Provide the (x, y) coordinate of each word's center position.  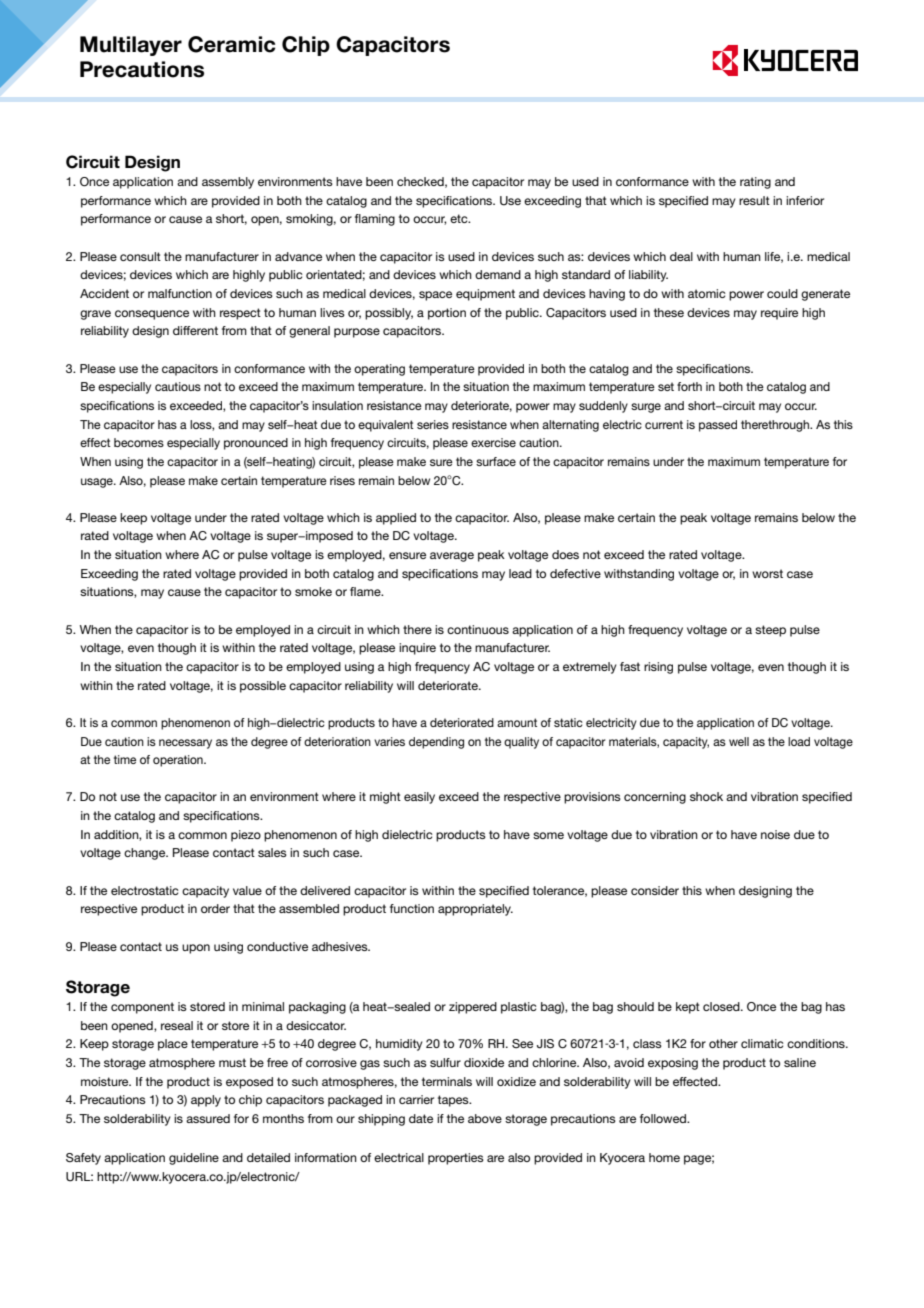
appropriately (475, 910)
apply (206, 1101)
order (215, 908)
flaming (375, 220)
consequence (152, 315)
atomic (706, 293)
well (739, 741)
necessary (185, 744)
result (754, 200)
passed (718, 426)
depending (436, 743)
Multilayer (131, 46)
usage (98, 483)
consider (655, 890)
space (435, 296)
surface (496, 461)
